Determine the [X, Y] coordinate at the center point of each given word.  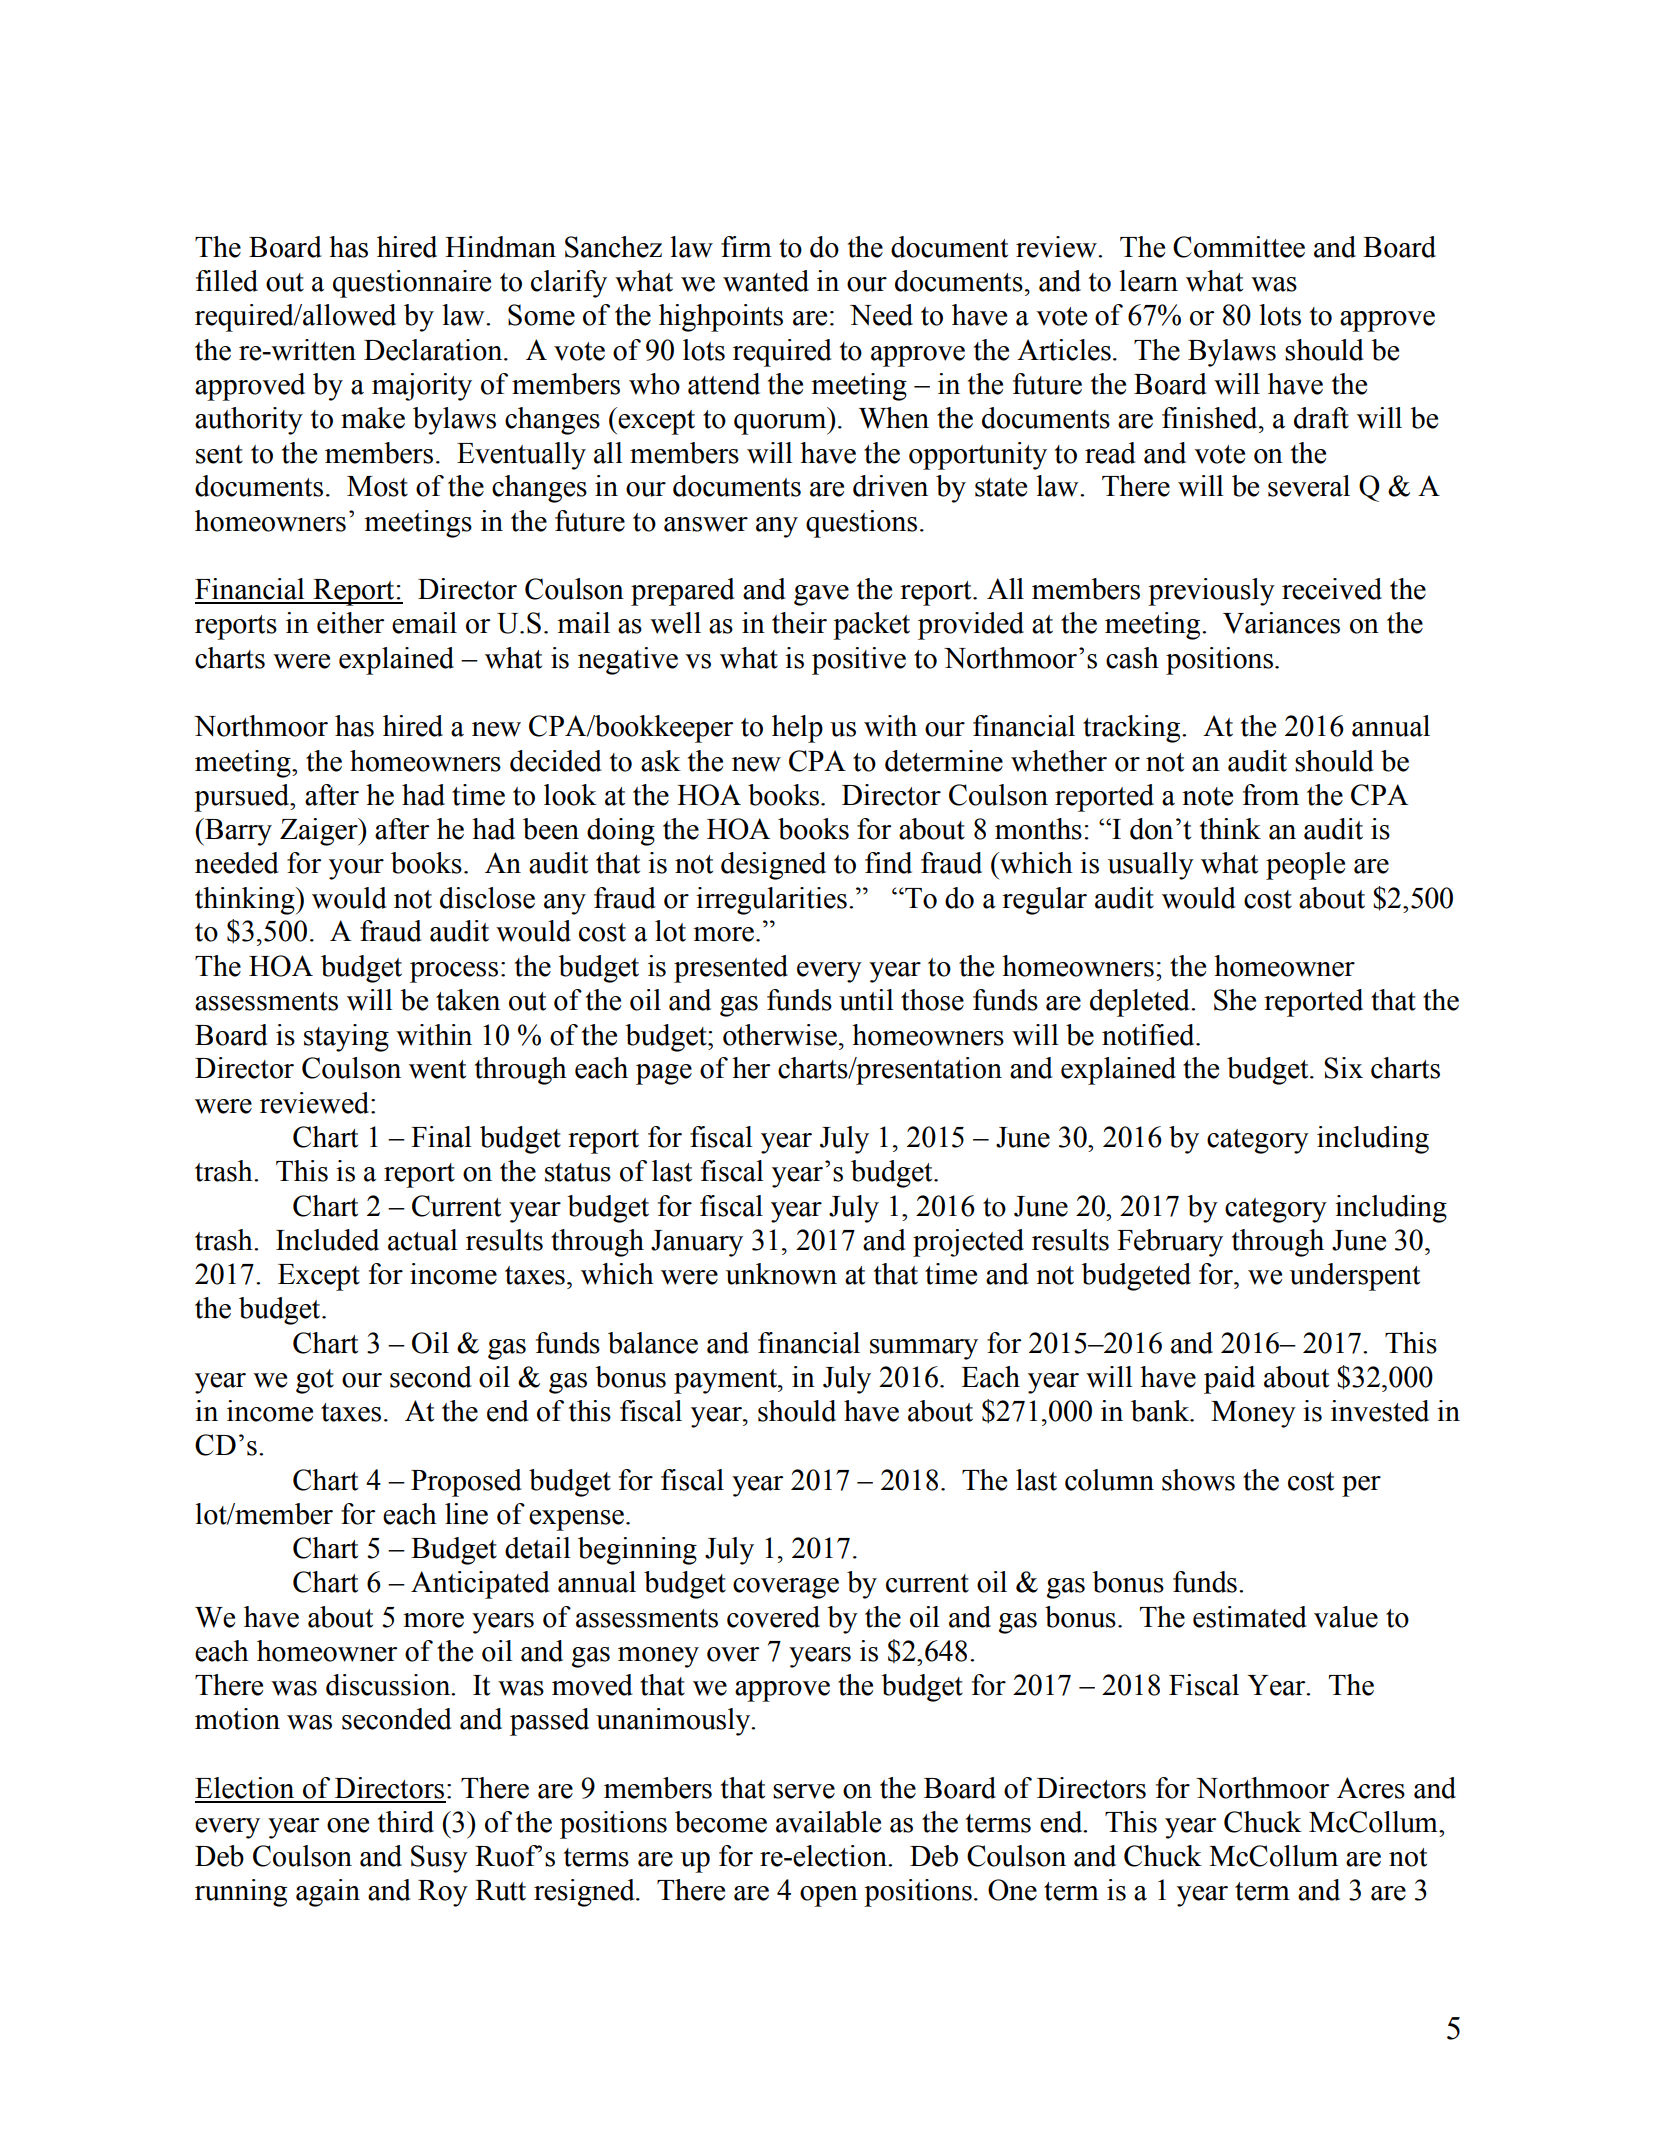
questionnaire [412, 284]
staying [346, 1038]
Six [1343, 1068]
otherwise [781, 1035]
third [406, 1822]
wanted [766, 281]
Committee [1239, 247]
